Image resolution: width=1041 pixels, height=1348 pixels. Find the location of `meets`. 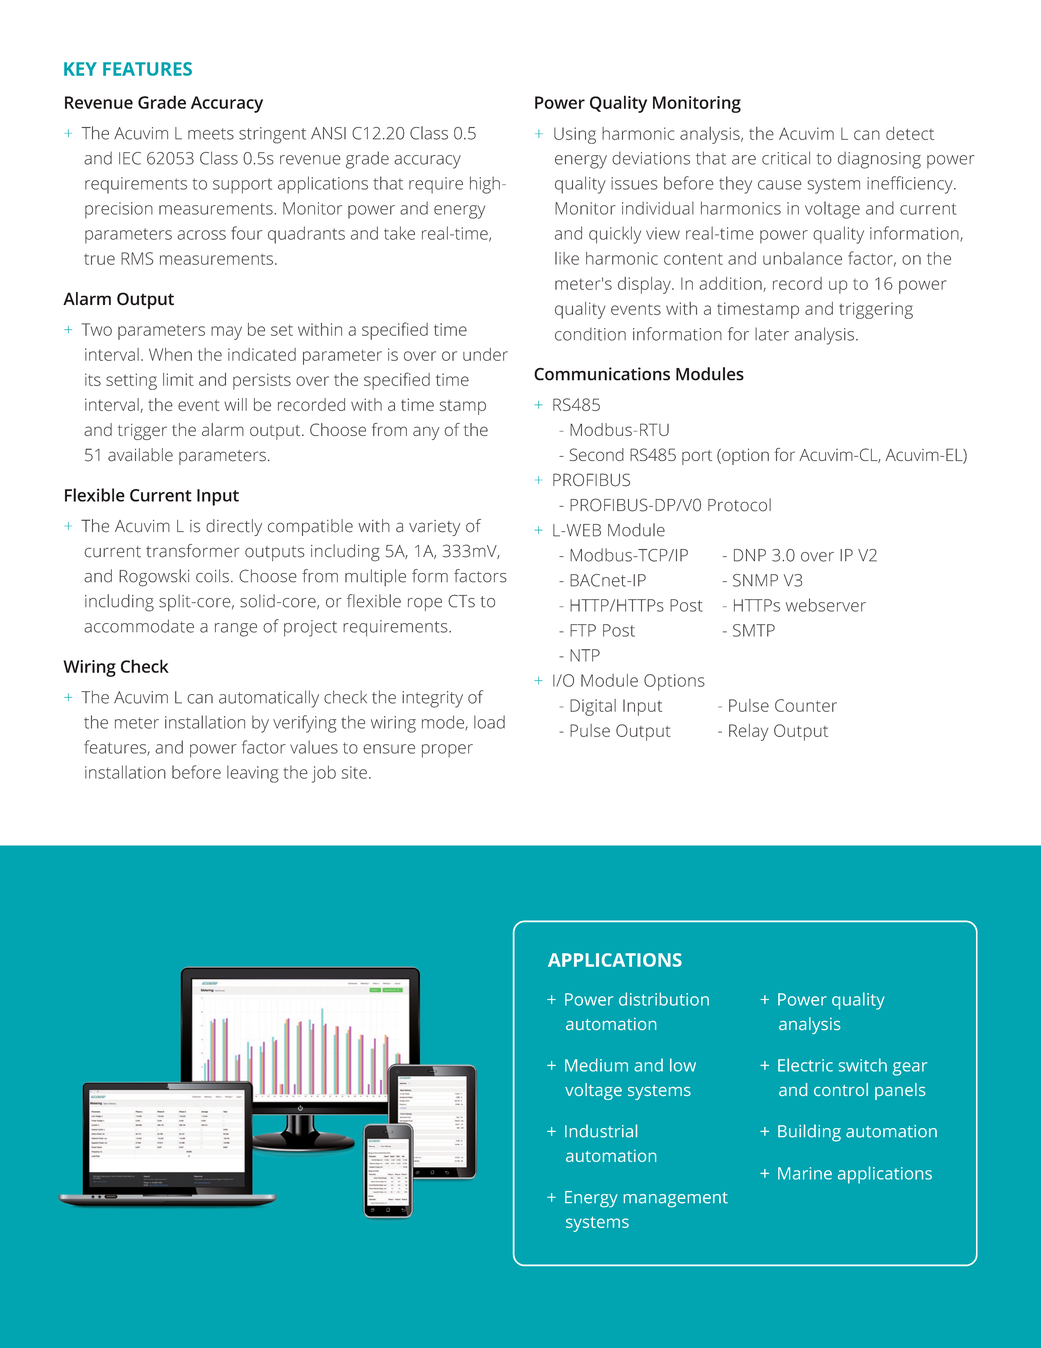

meets is located at coordinates (211, 134).
